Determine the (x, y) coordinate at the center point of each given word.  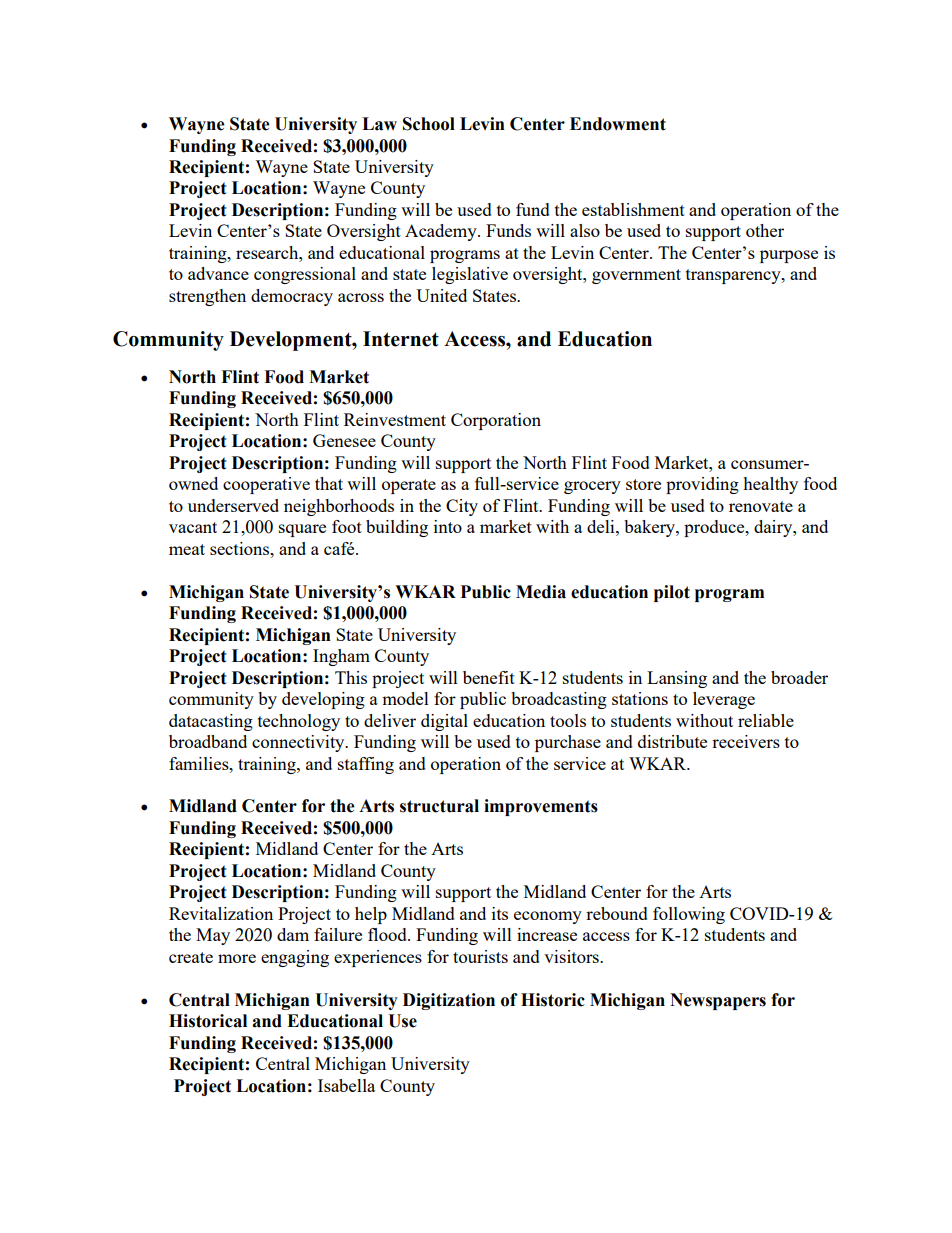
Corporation (496, 421)
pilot (672, 593)
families (200, 763)
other (765, 230)
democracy (292, 297)
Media (541, 592)
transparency (734, 276)
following (689, 915)
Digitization (449, 1001)
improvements (541, 807)
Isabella (346, 1085)
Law (379, 124)
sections (241, 548)
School (429, 124)
